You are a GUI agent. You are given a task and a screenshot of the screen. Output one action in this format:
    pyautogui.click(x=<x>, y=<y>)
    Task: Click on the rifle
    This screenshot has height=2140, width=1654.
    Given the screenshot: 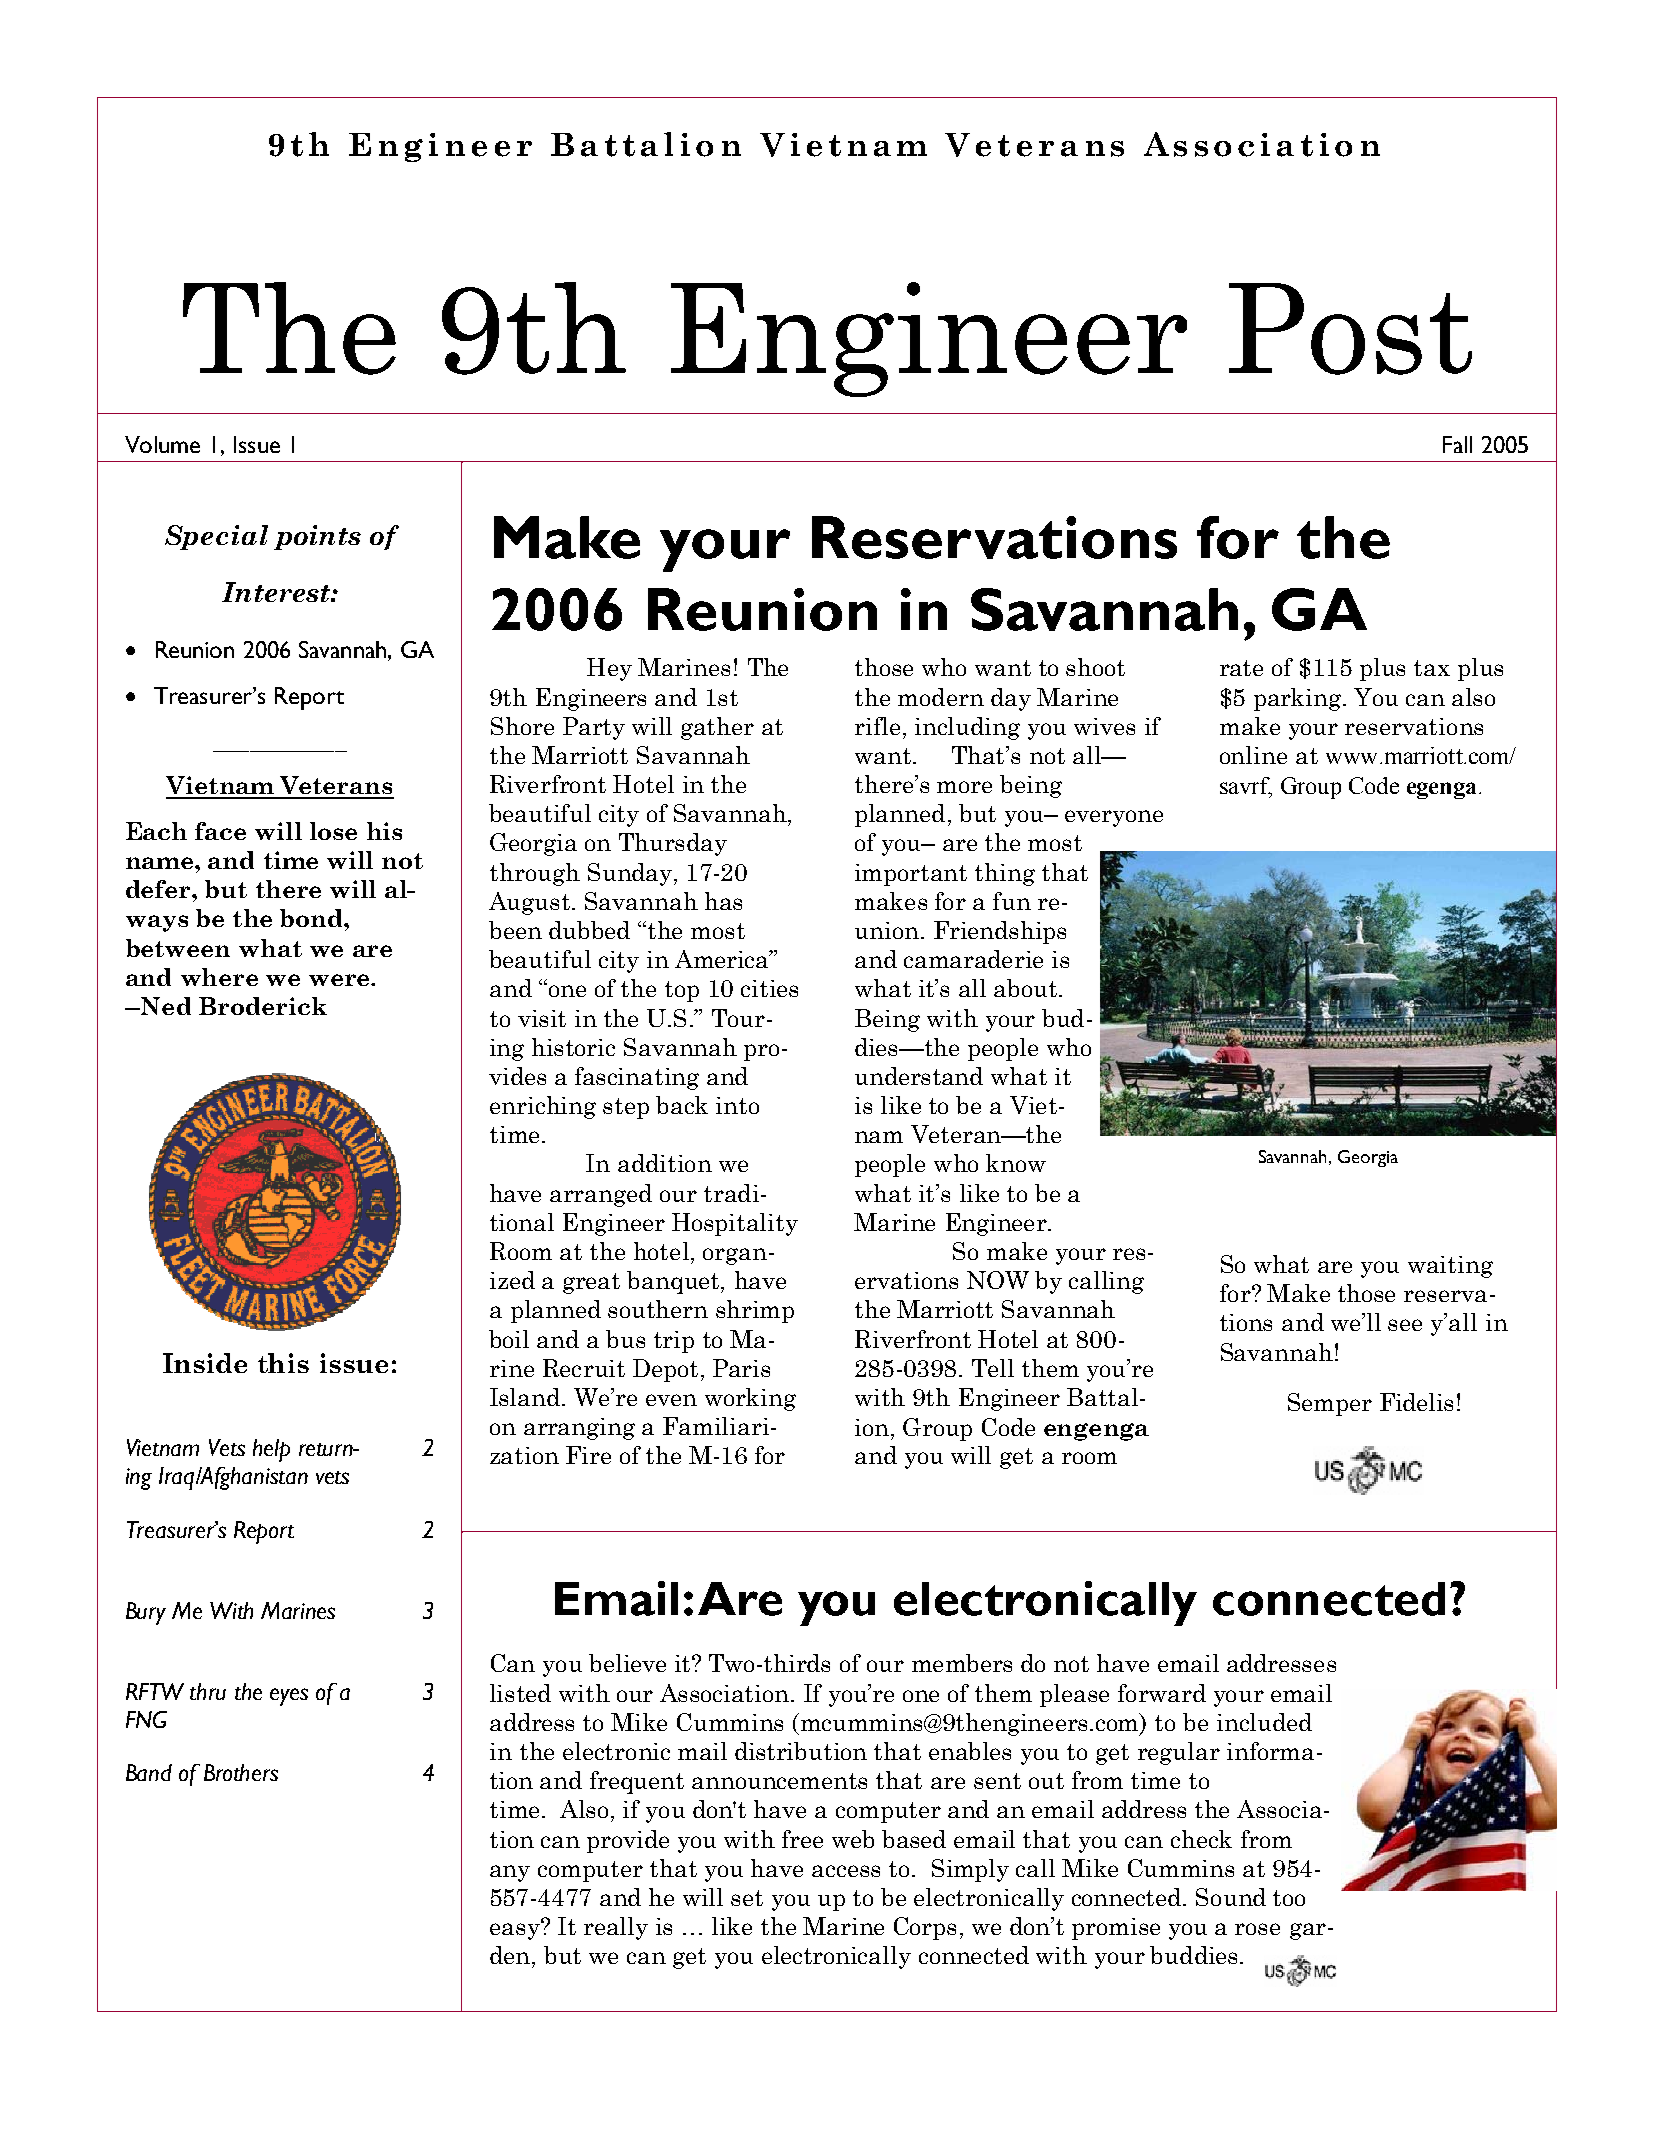 What is the action you would take?
    pyautogui.click(x=877, y=726)
